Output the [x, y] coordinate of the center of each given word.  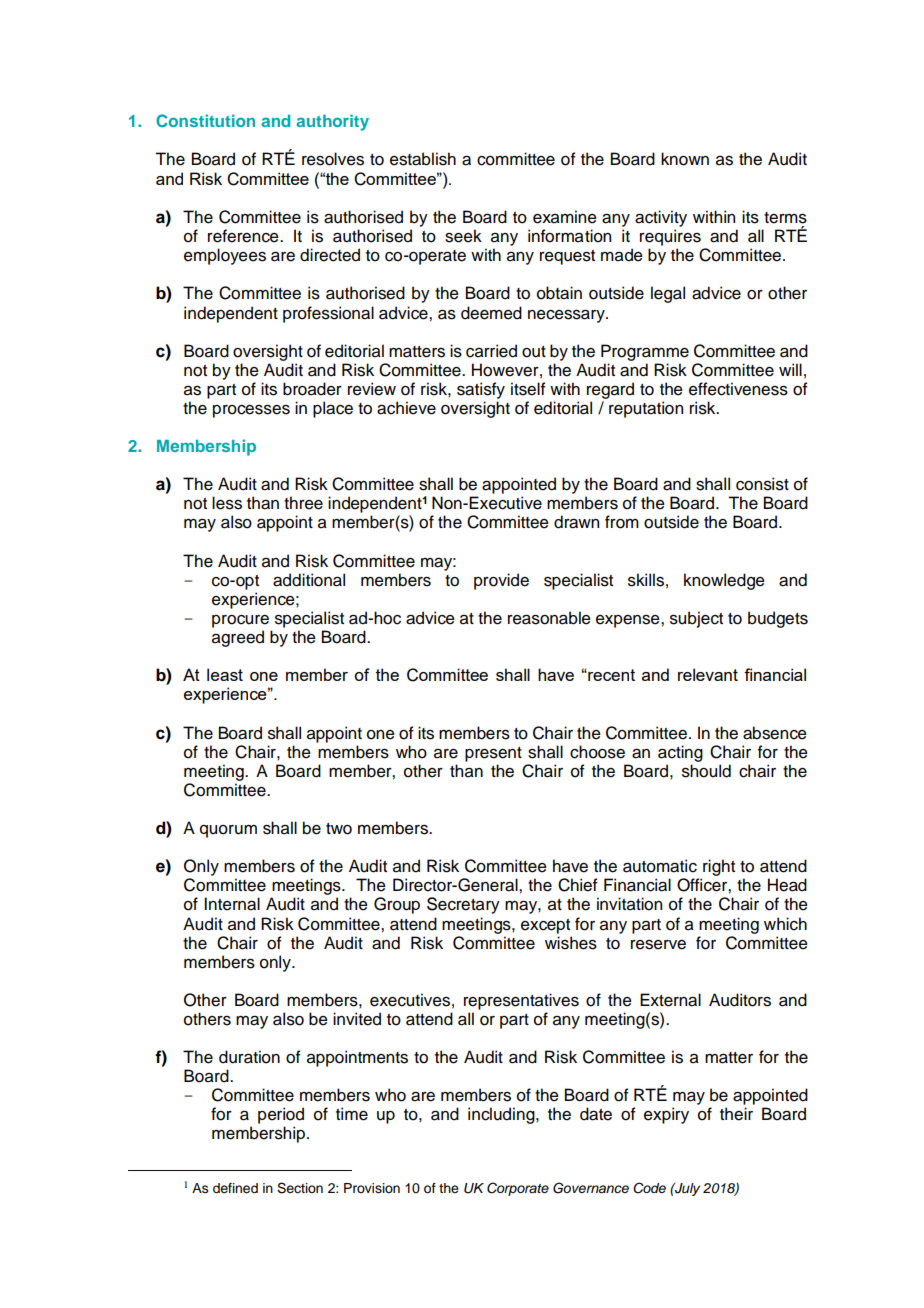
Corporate [518, 1189]
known [685, 159]
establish [423, 159]
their [736, 1114]
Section [300, 1188]
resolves [333, 159]
